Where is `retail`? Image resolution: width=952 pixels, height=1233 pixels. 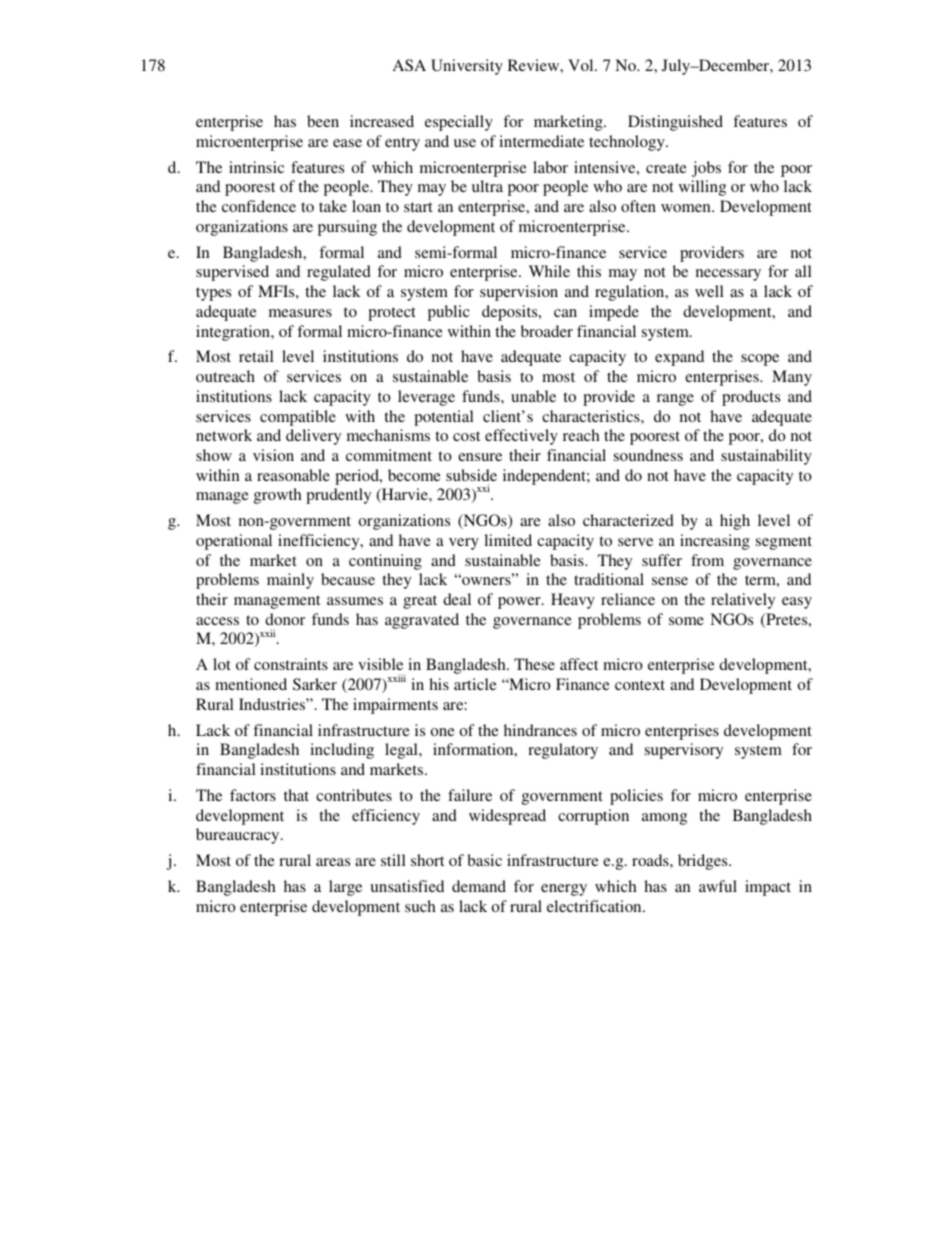
retail is located at coordinates (256, 356).
